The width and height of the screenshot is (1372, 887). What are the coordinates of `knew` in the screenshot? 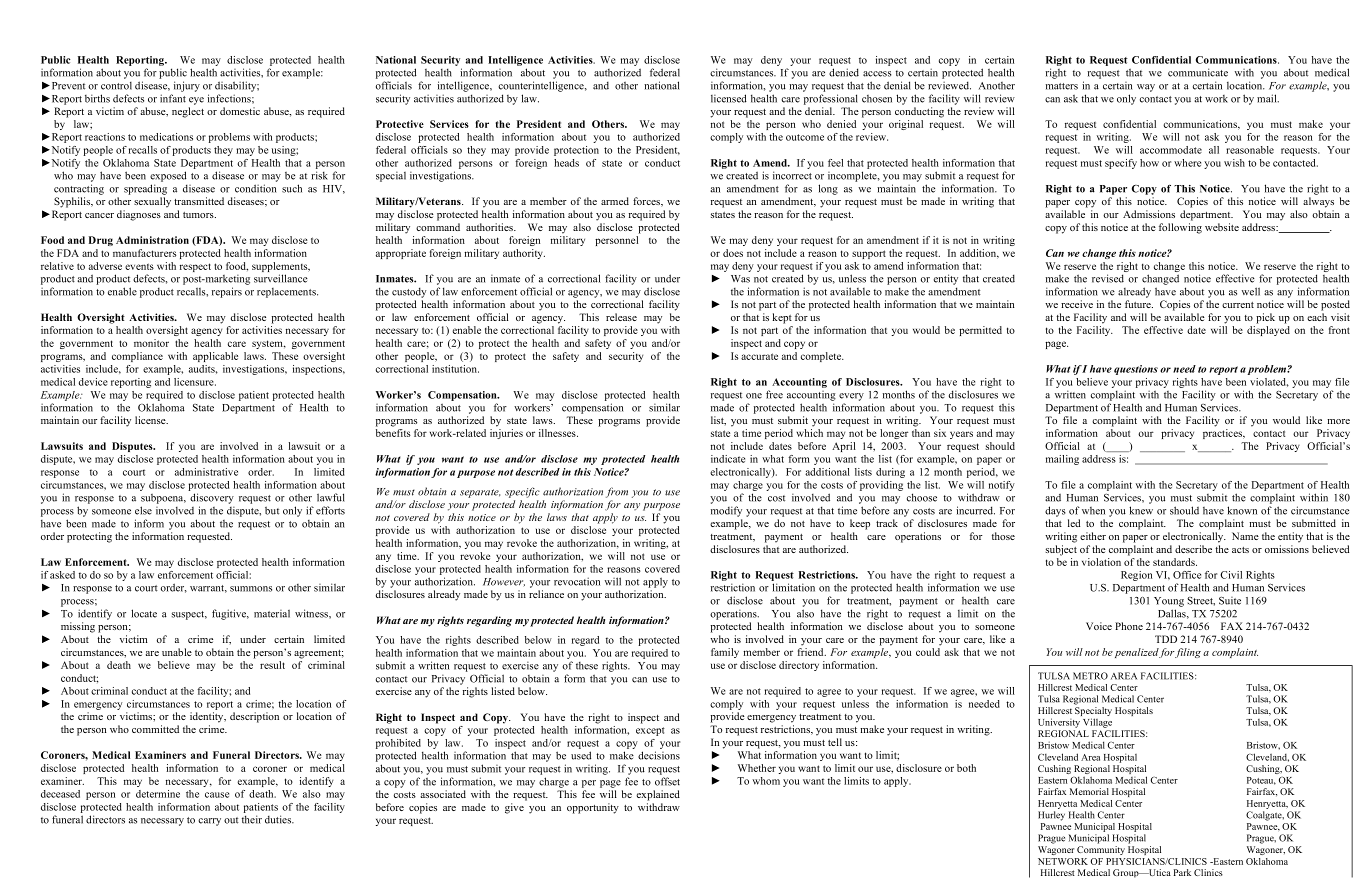 It's located at (1141, 510).
